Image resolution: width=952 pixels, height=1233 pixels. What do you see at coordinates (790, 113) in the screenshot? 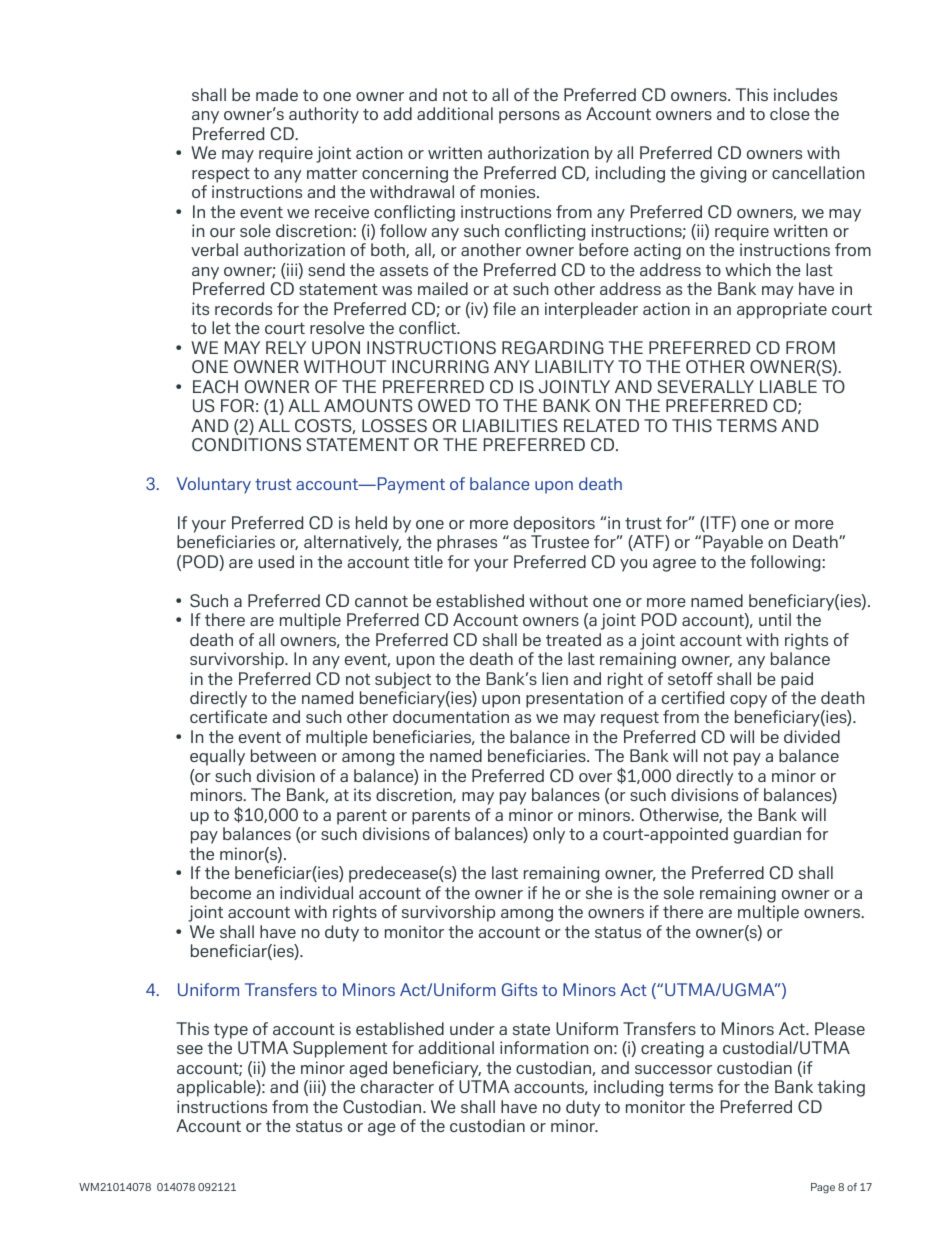
I see `close` at bounding box center [790, 113].
